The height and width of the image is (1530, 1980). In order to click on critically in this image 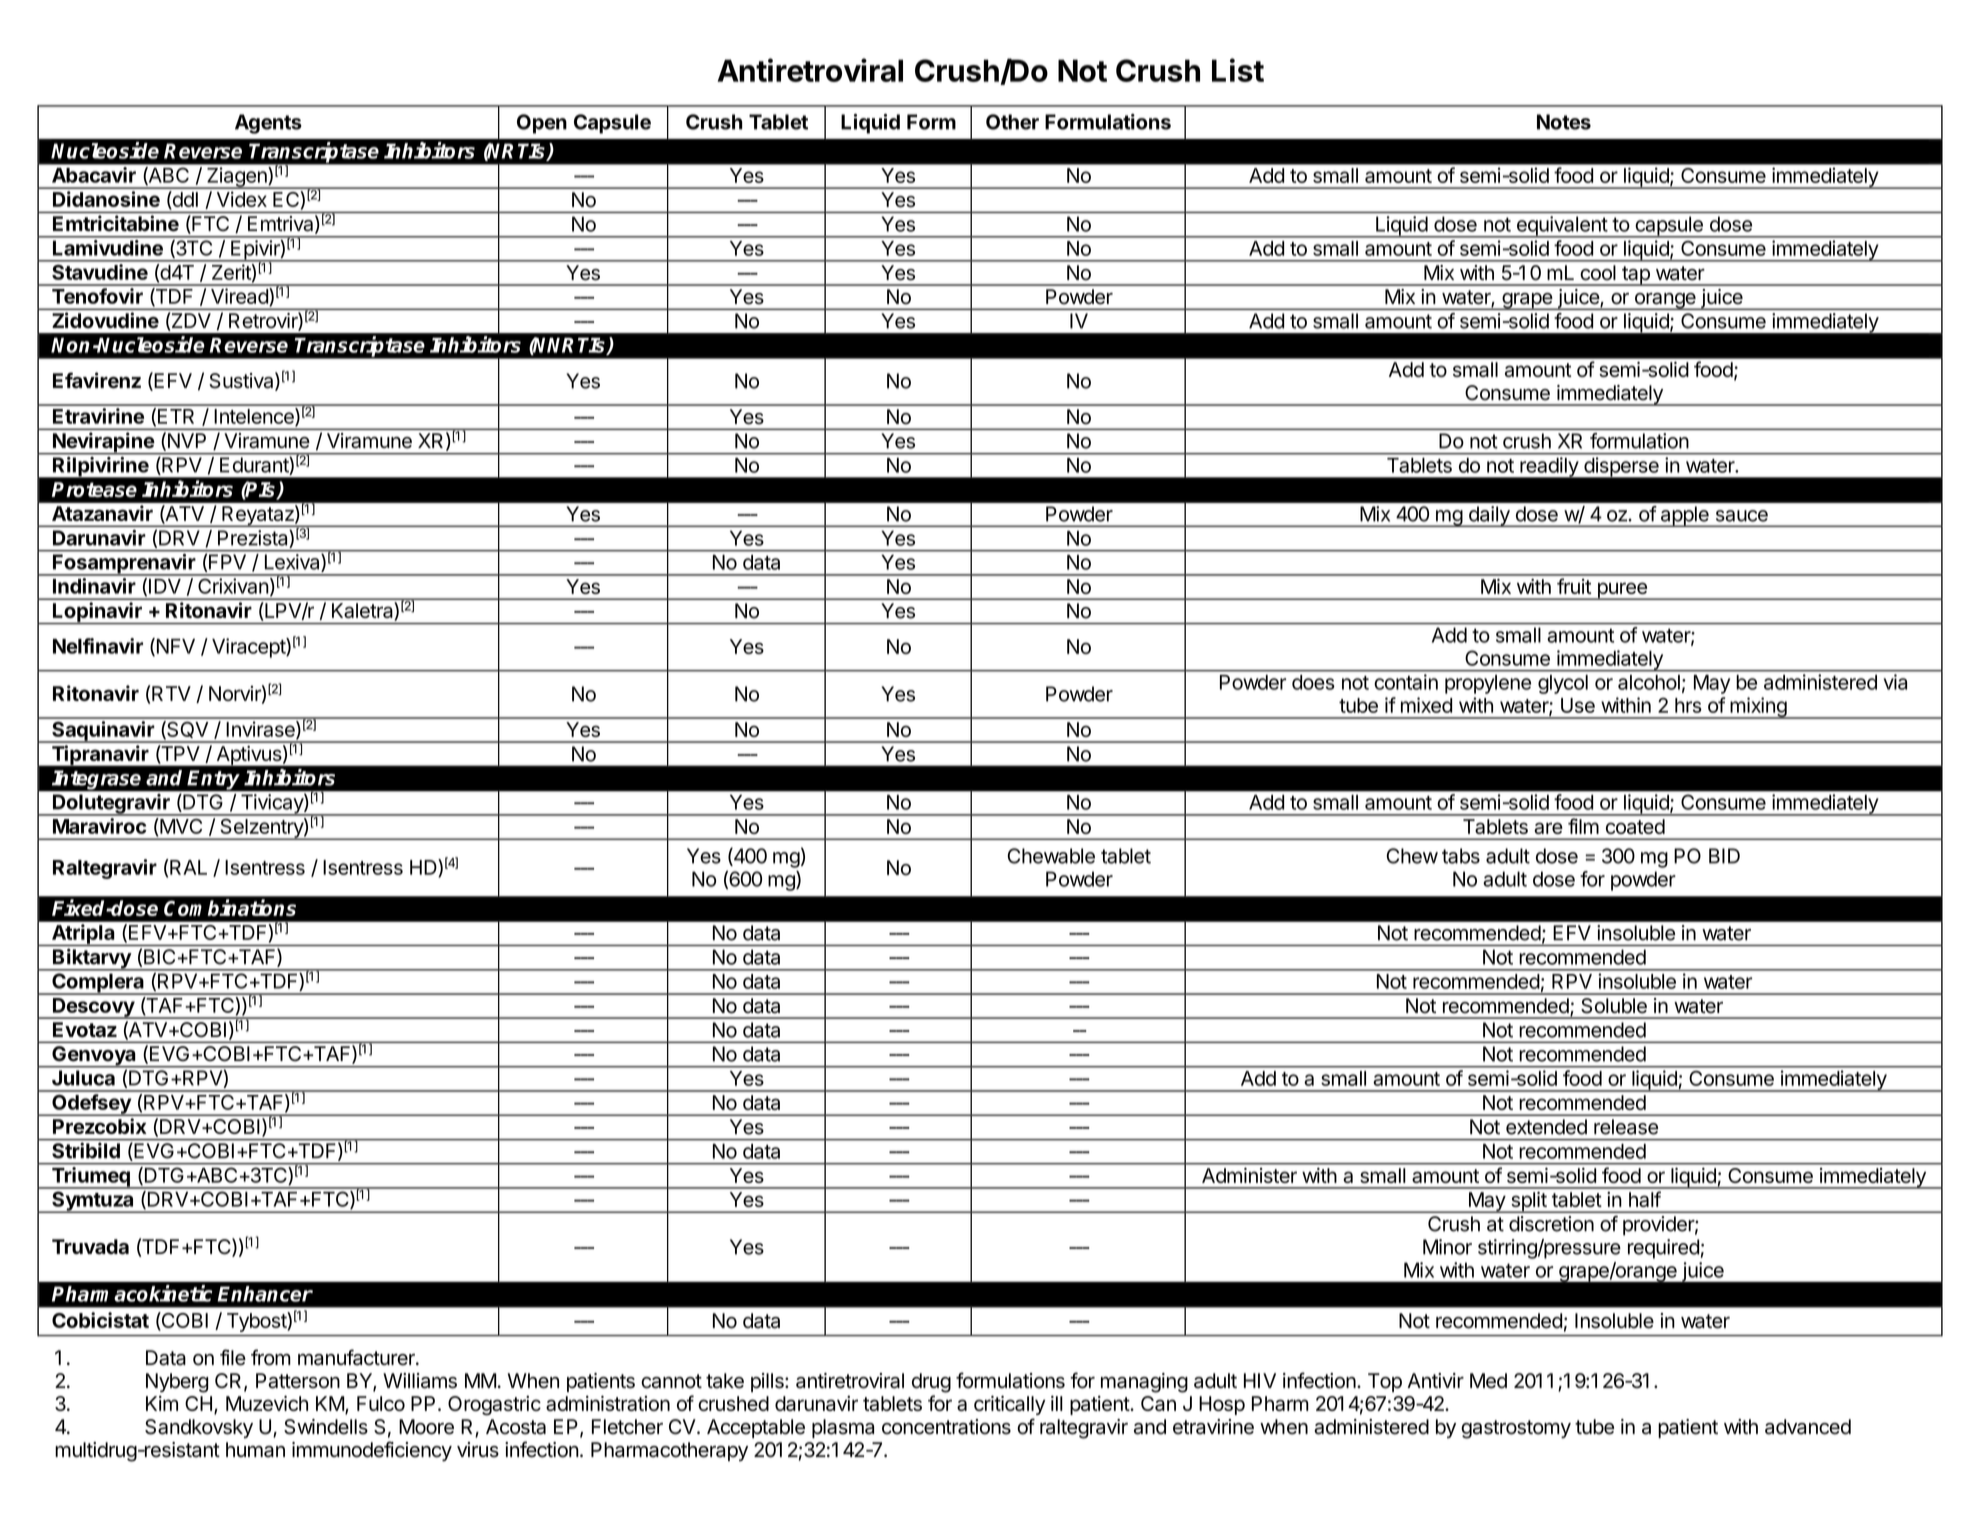, I will do `click(1009, 1405)`.
